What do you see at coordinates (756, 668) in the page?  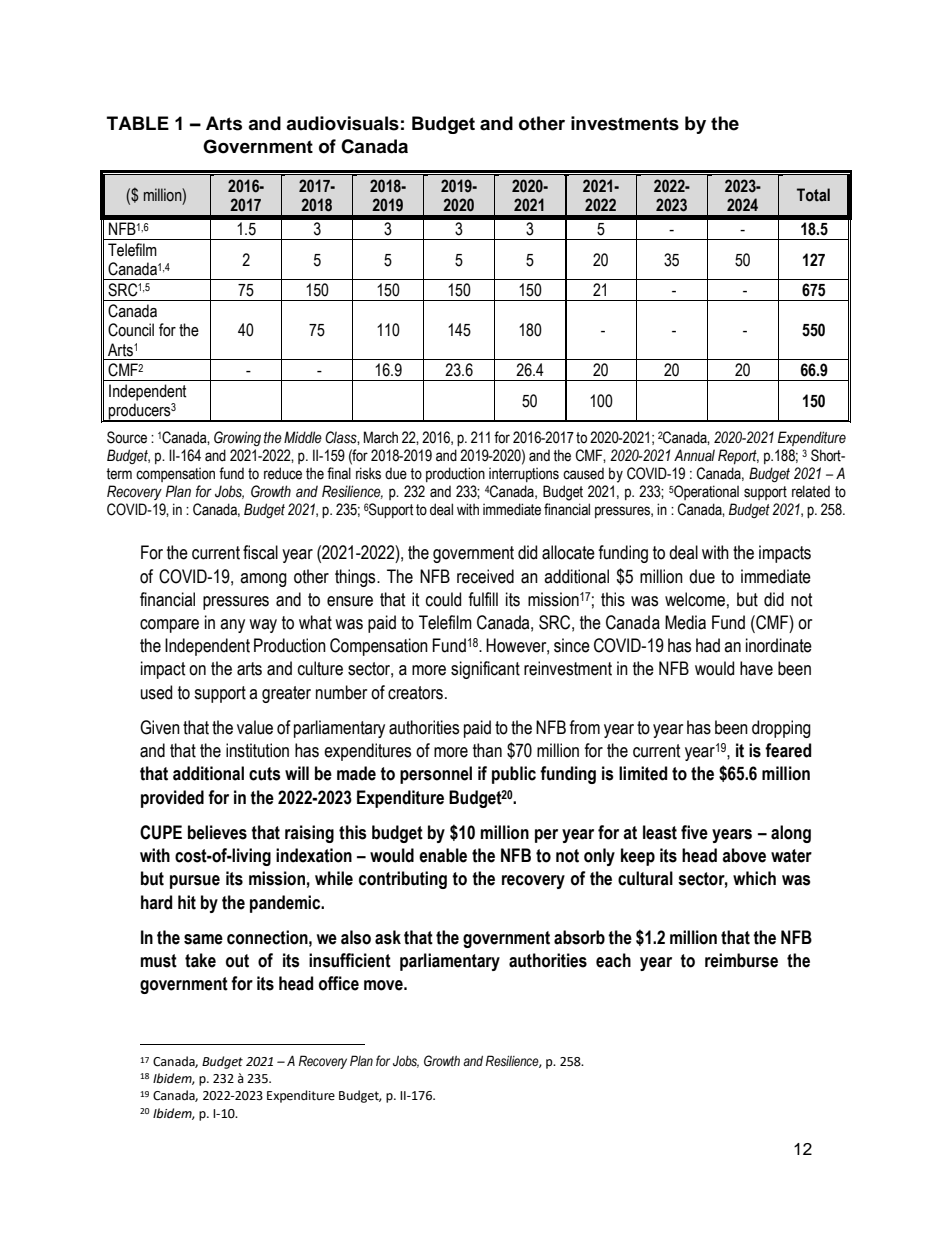 I see `have` at bounding box center [756, 668].
